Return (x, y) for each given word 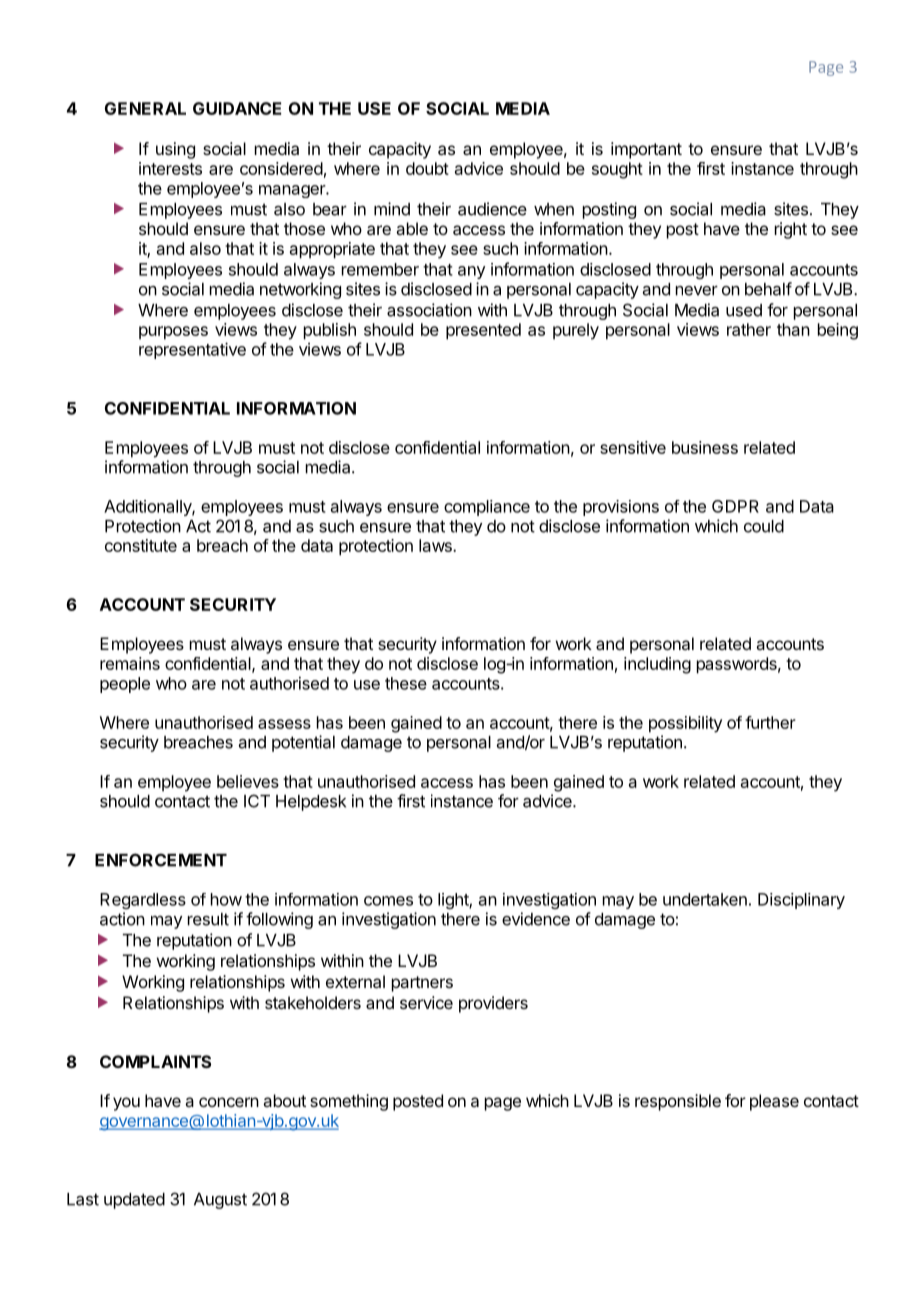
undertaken (705, 899)
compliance (487, 508)
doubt (427, 168)
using (175, 150)
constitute (141, 545)
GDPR (735, 506)
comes (388, 901)
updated (134, 1201)
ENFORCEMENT (161, 860)
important (646, 150)
